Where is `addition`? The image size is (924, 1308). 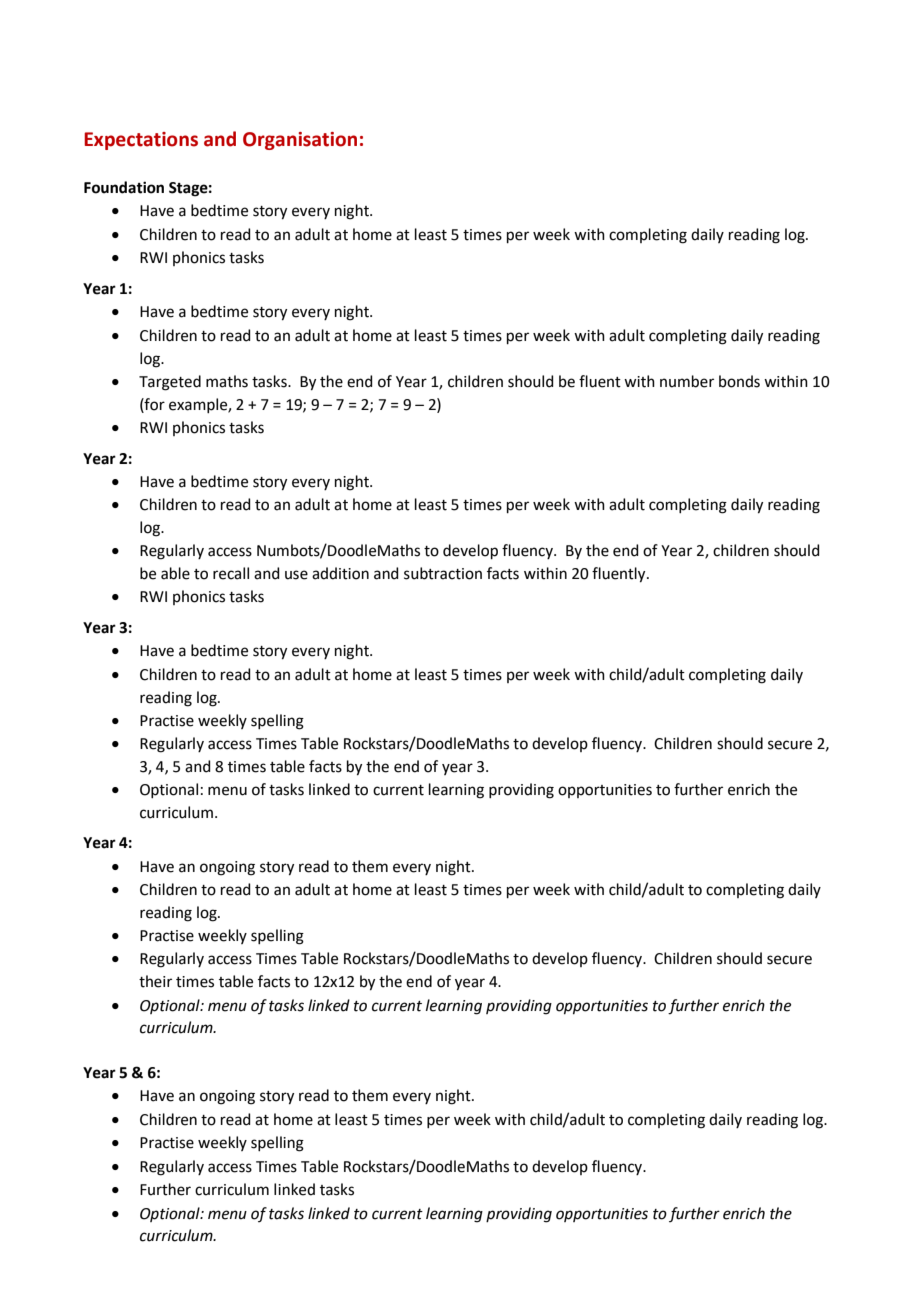
addition is located at coordinates (340, 573).
